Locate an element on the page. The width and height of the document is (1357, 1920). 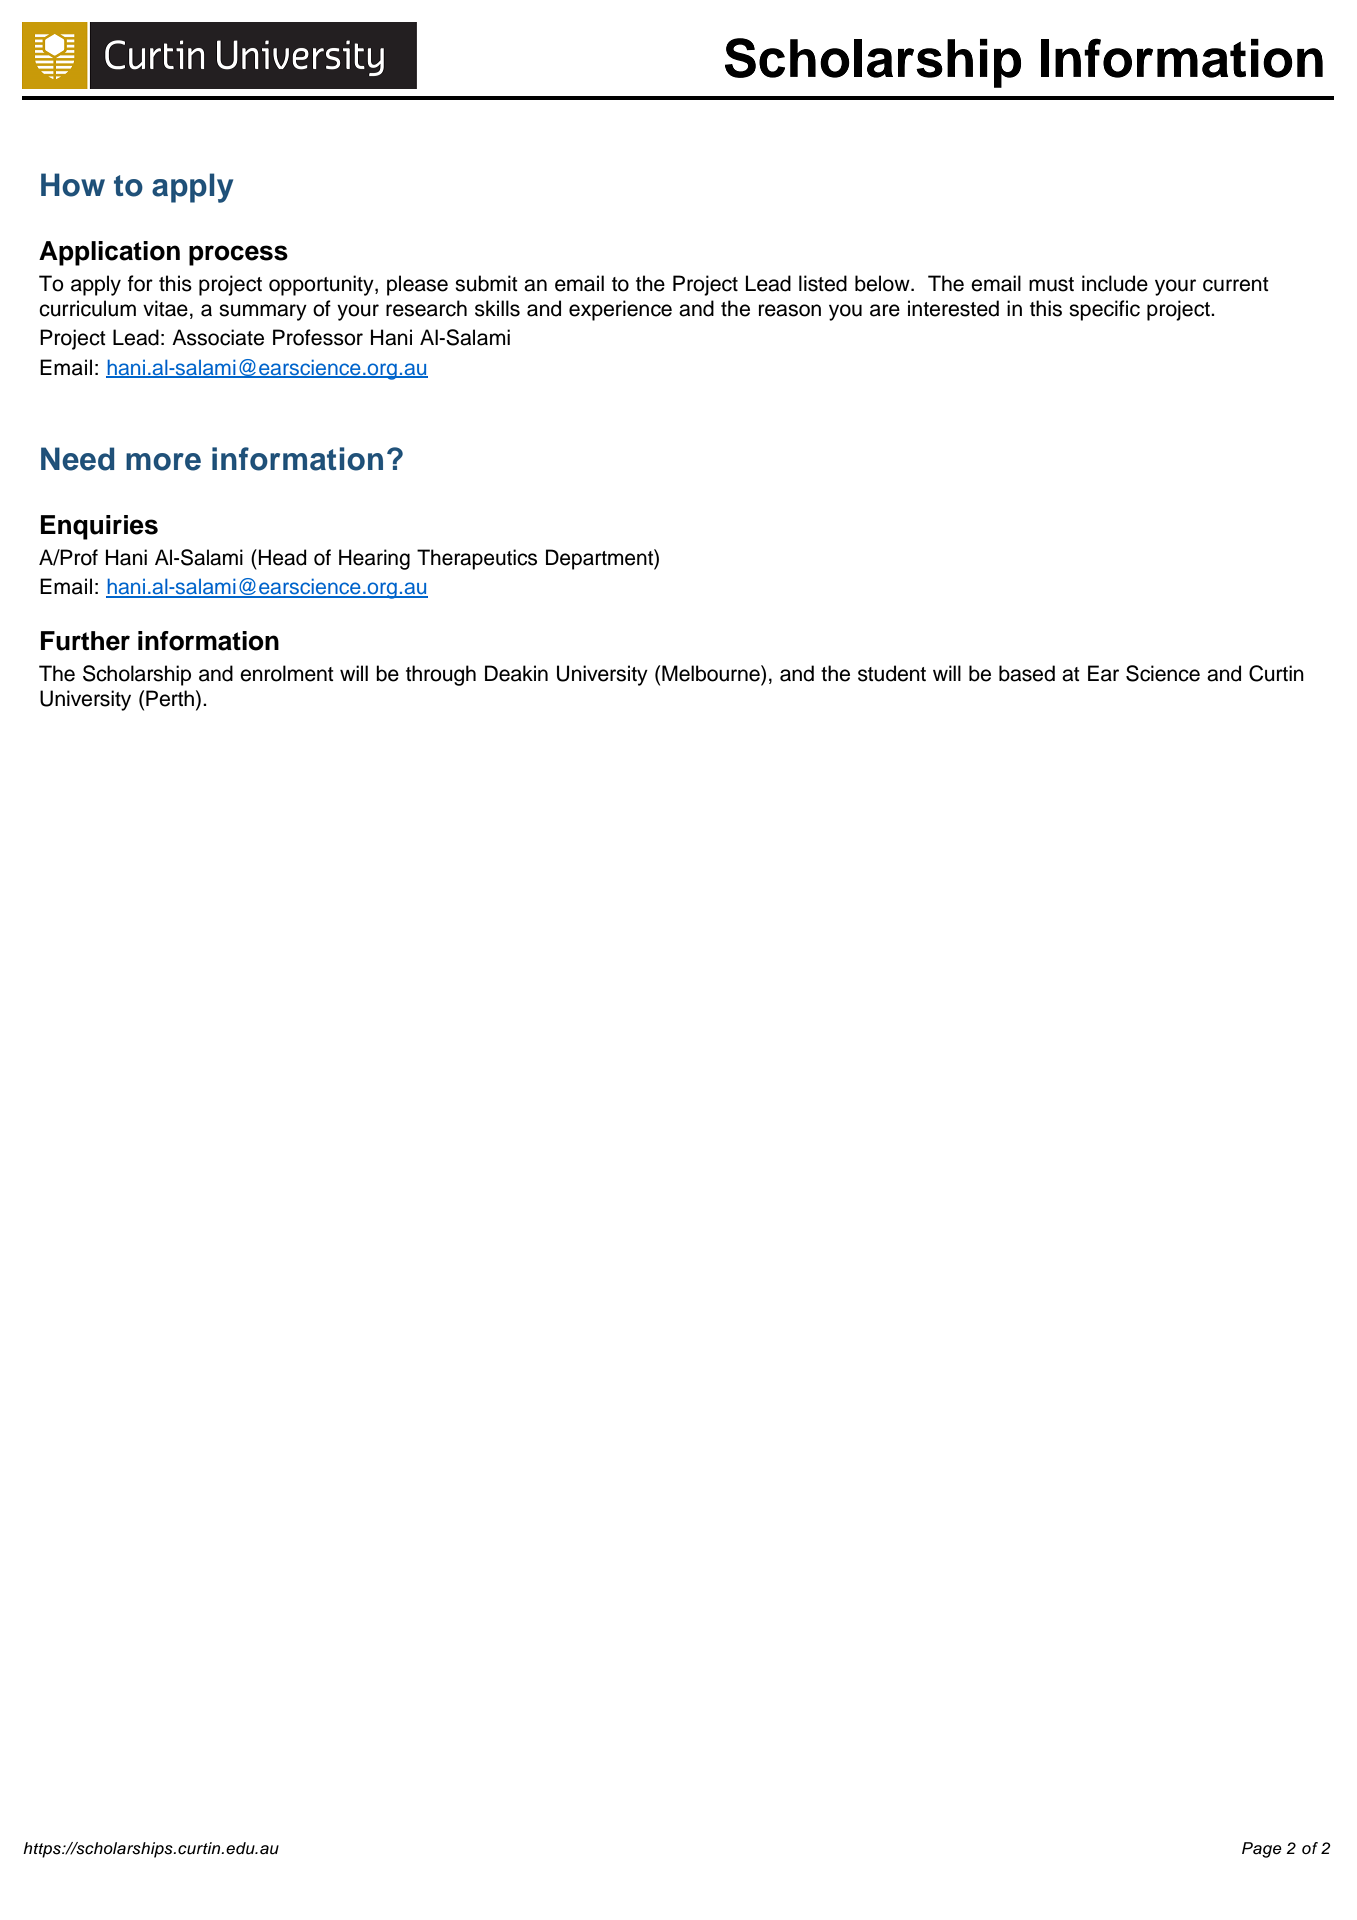
Melbourne is located at coordinates (712, 673).
